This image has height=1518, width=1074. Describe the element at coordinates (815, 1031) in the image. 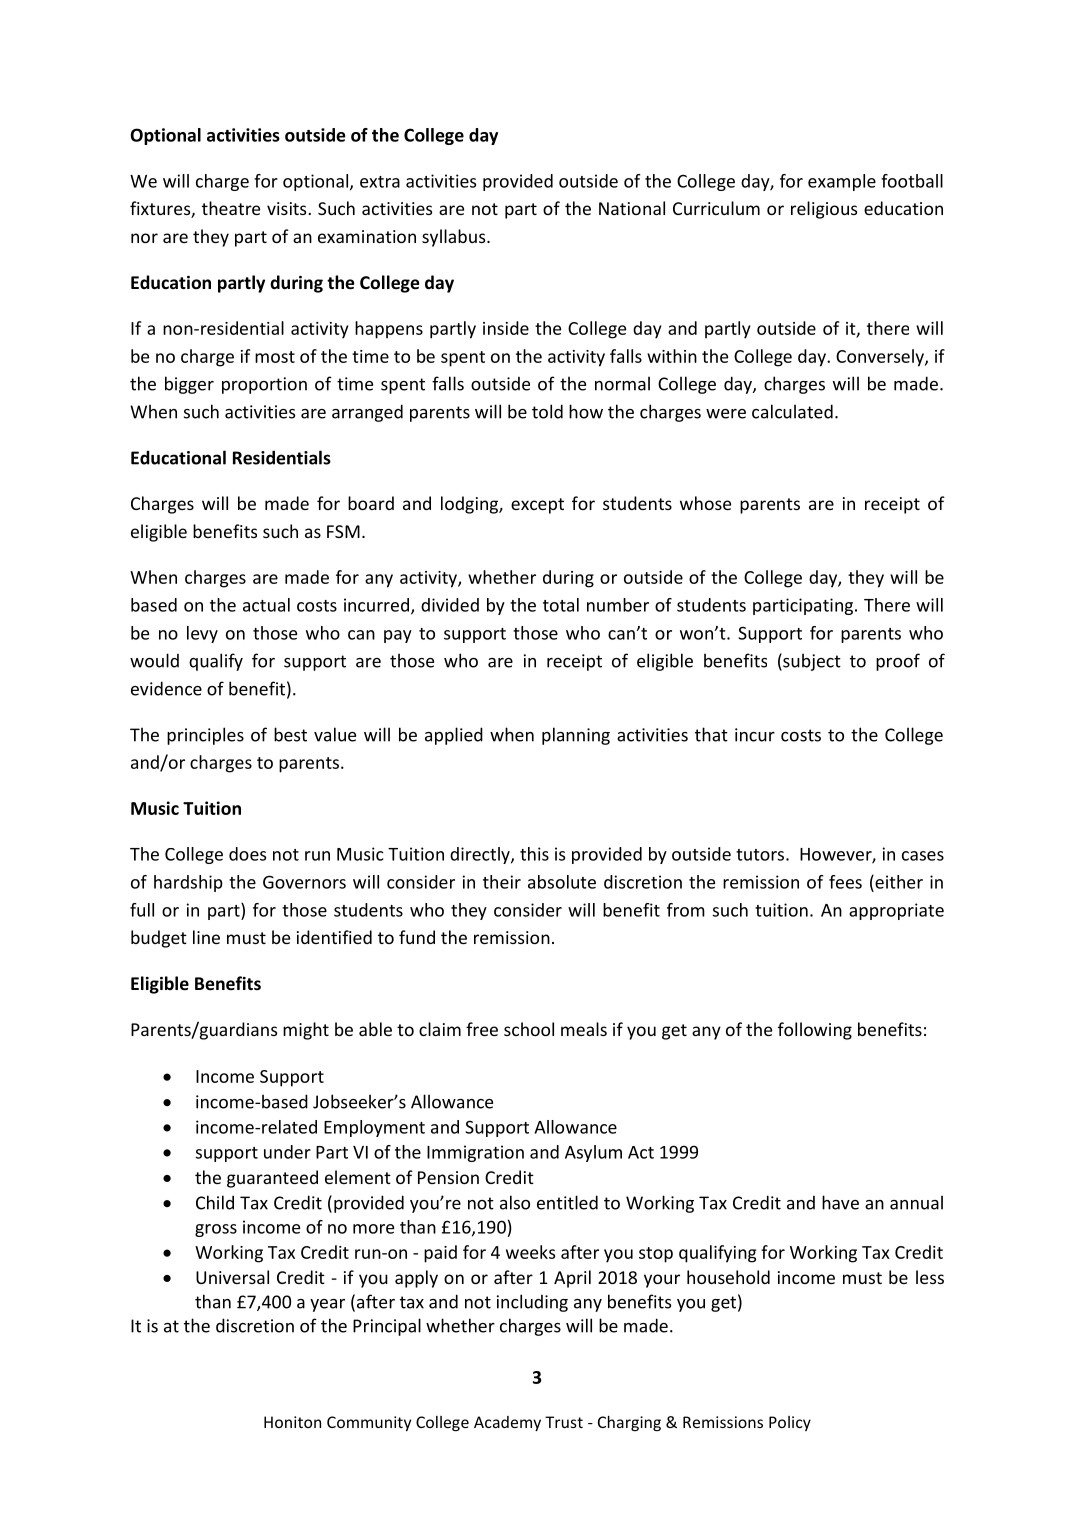

I see `following` at that location.
